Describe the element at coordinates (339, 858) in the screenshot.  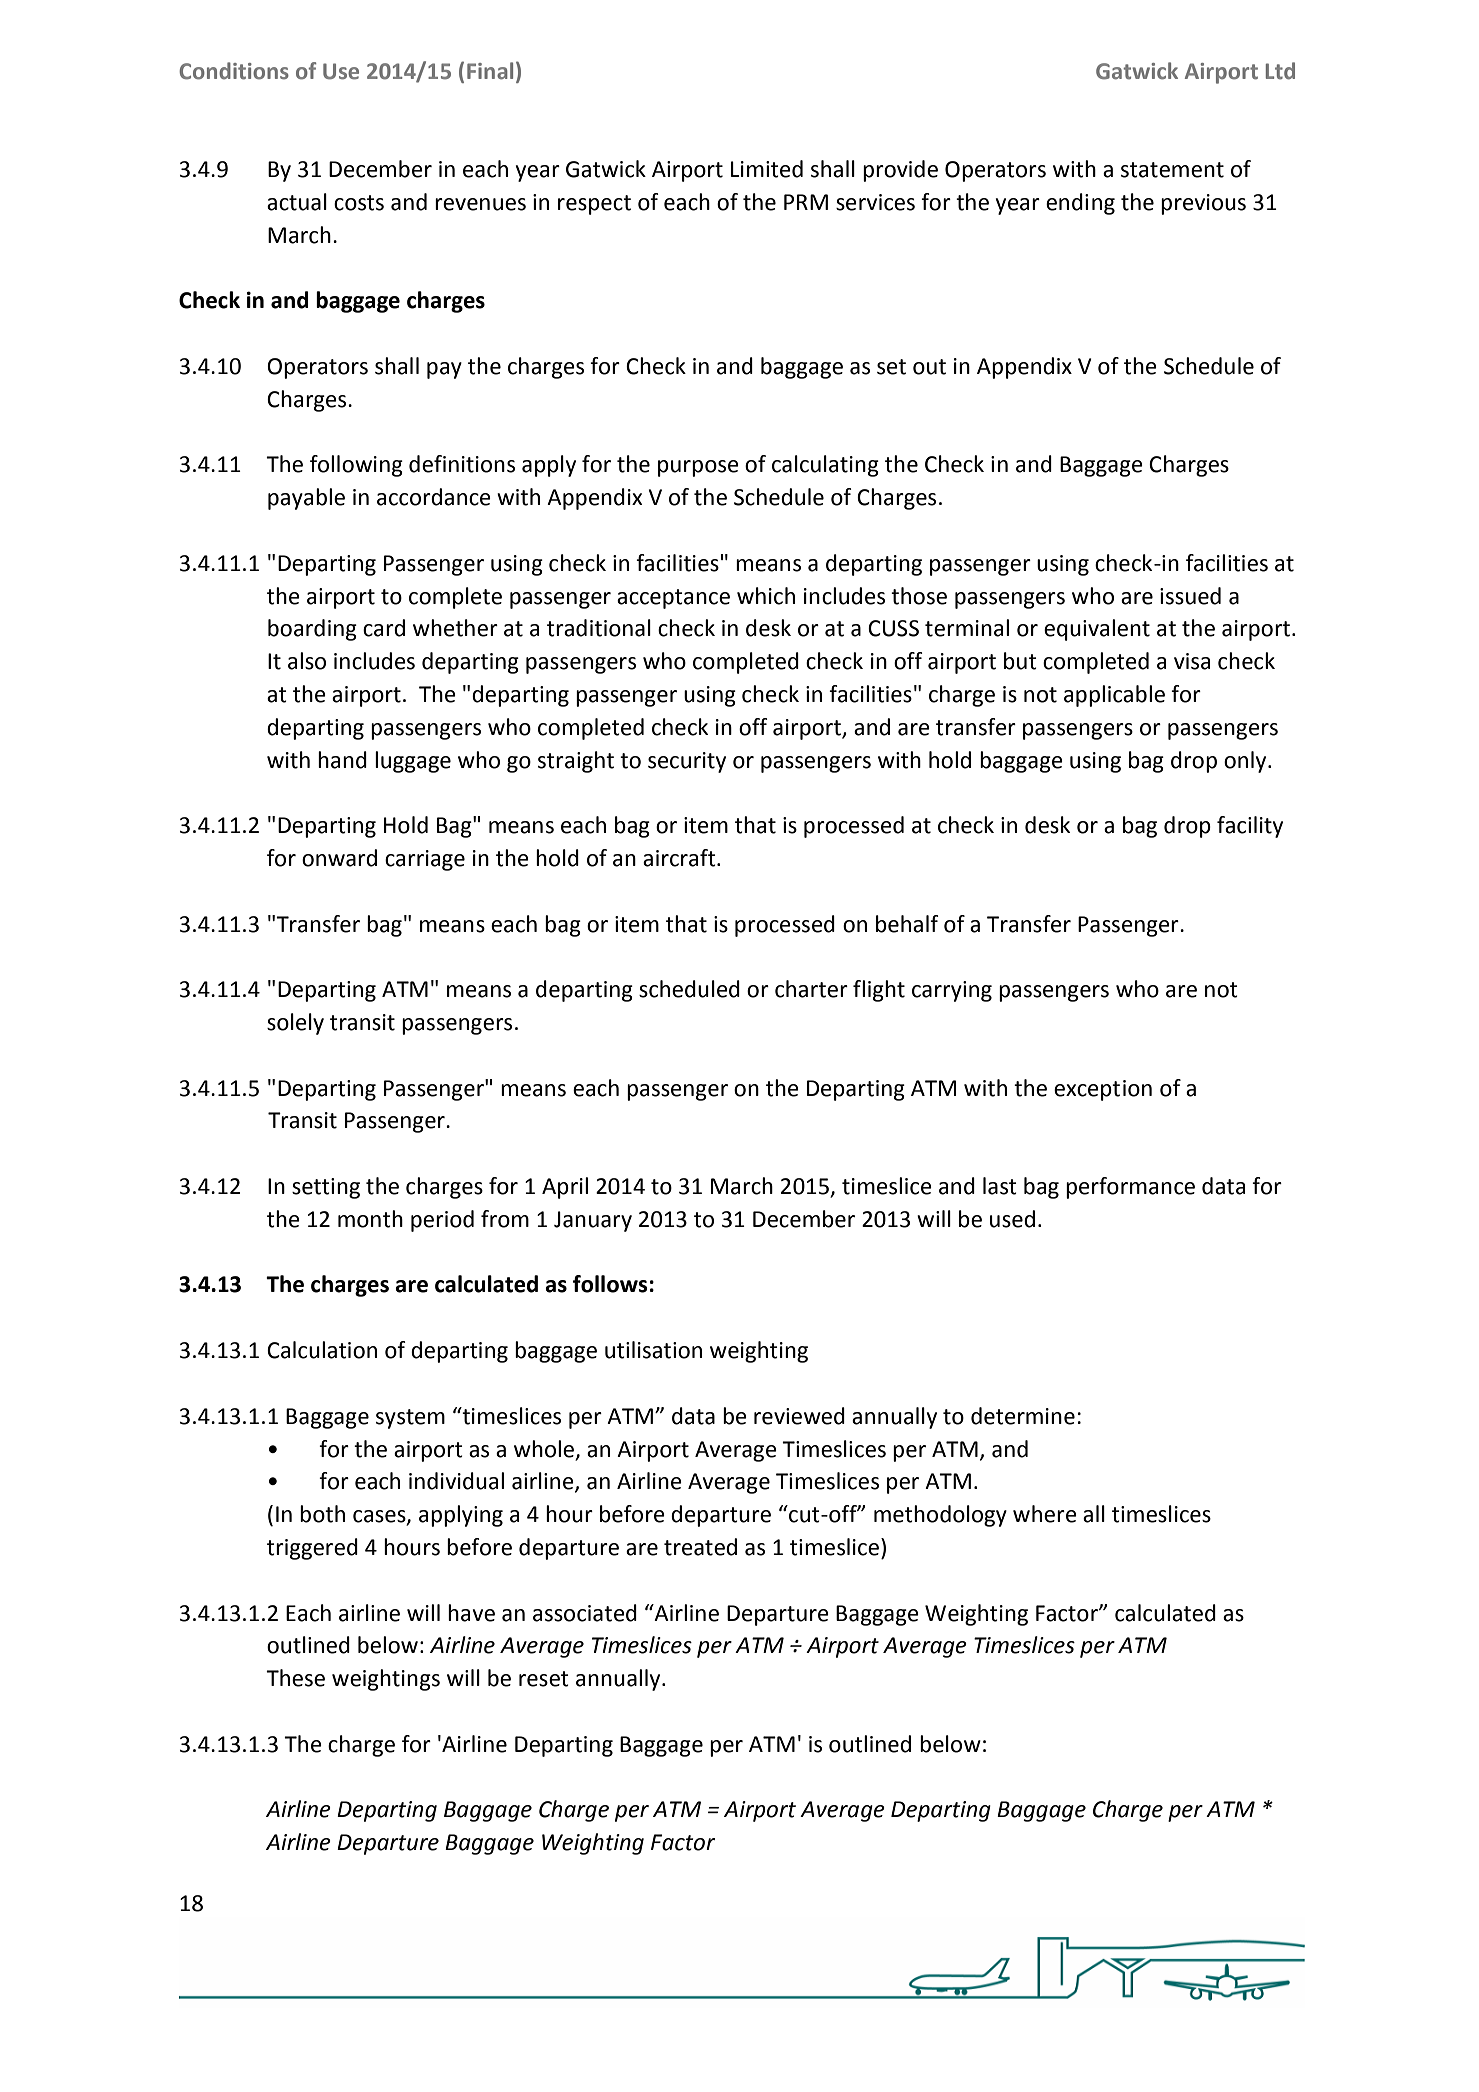
I see `onward` at that location.
